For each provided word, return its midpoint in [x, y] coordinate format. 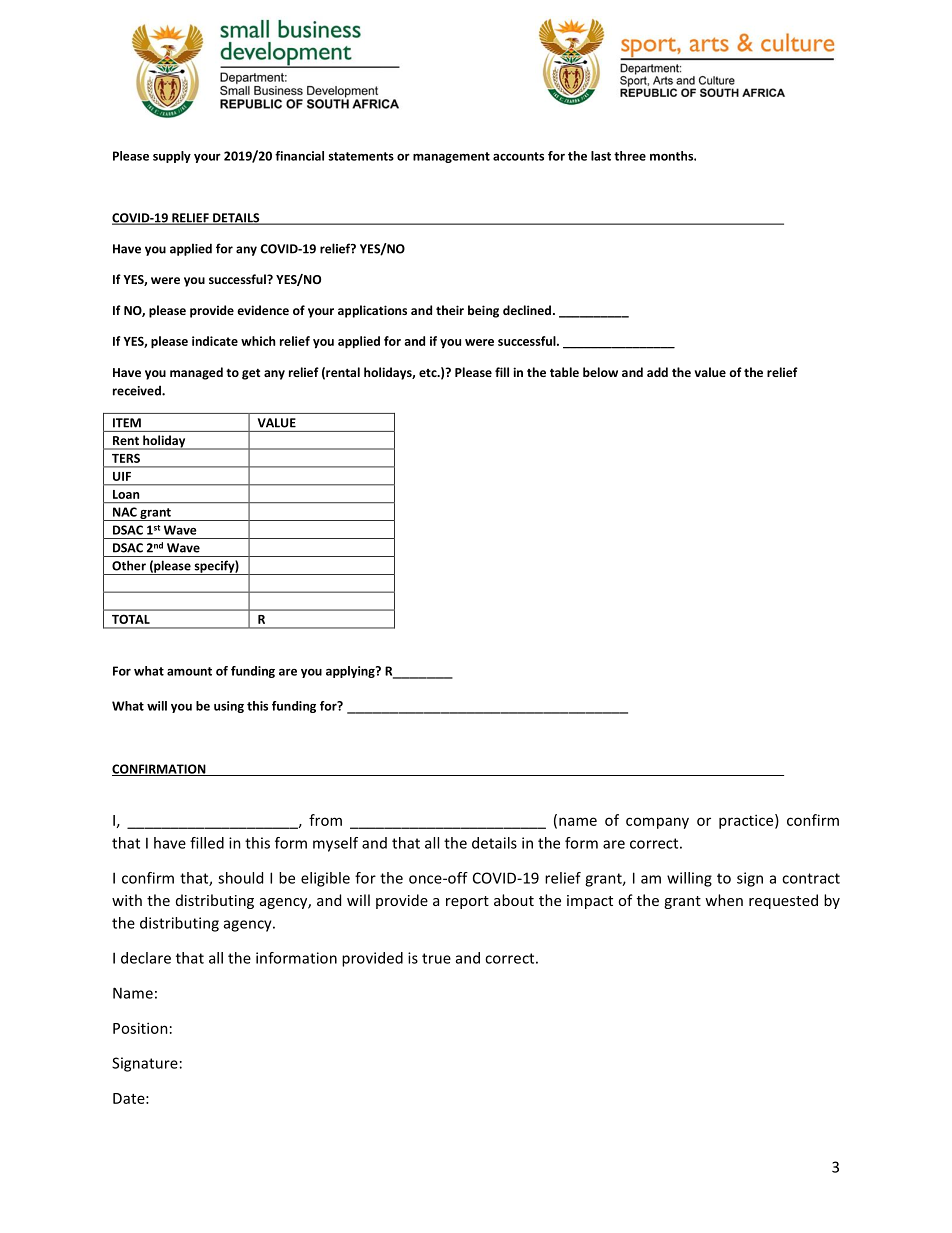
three [630, 156]
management [451, 157]
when [724, 900]
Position [140, 1028]
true [436, 958]
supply [172, 157]
